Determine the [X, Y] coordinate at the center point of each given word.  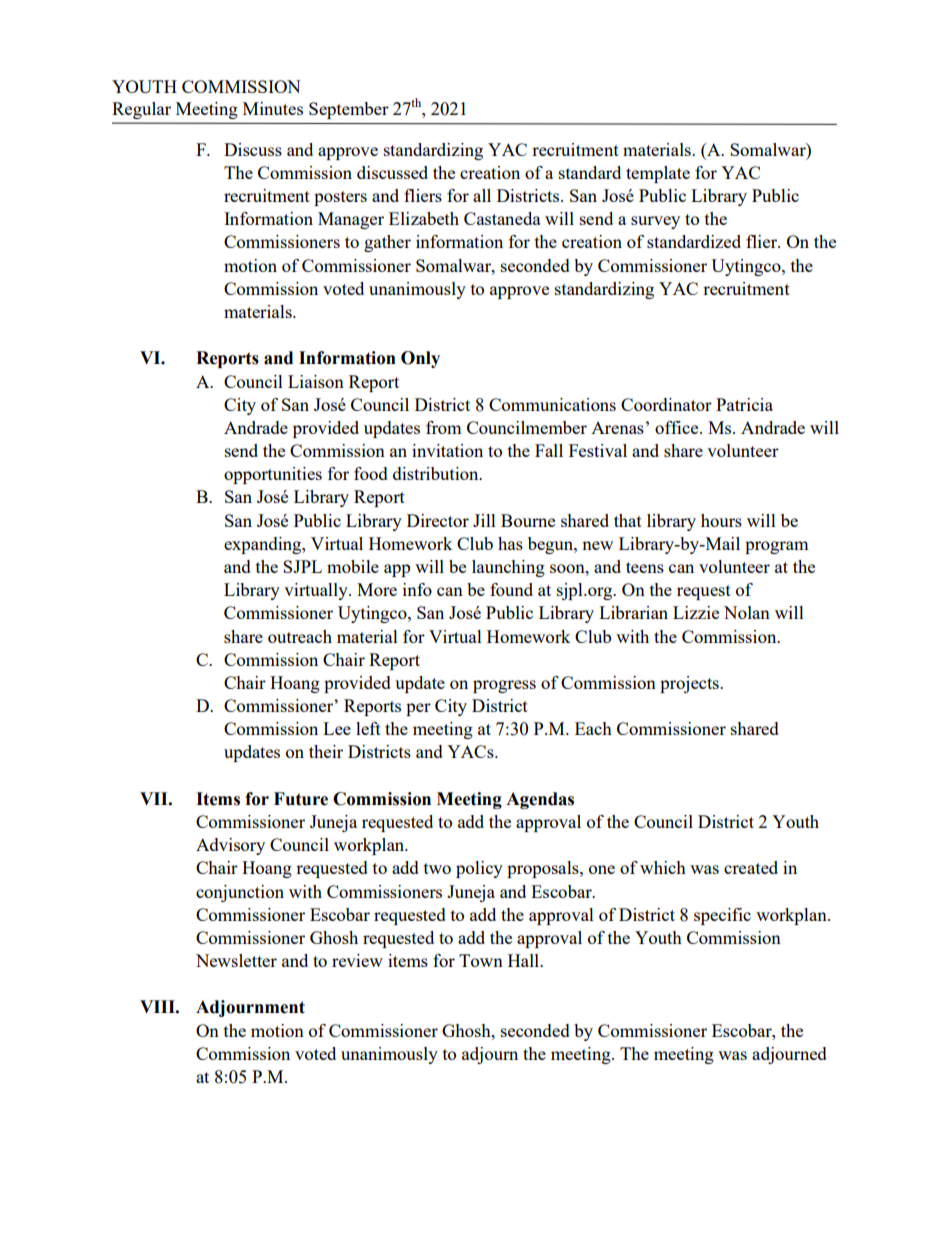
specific [722, 916]
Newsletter [236, 960]
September [349, 110]
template [658, 174]
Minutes [273, 108]
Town [481, 960]
